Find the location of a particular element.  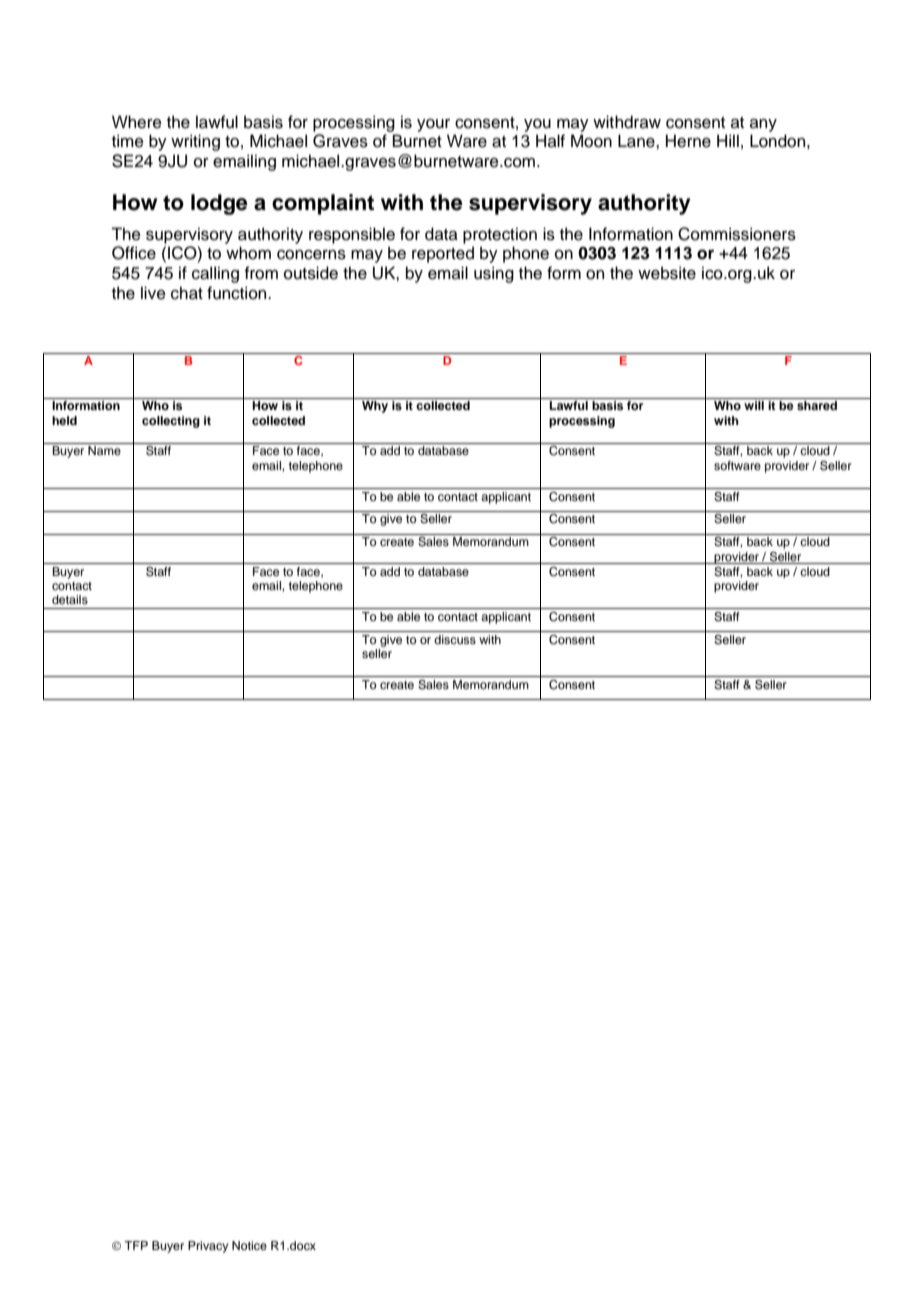

Notice is located at coordinates (249, 1245).
